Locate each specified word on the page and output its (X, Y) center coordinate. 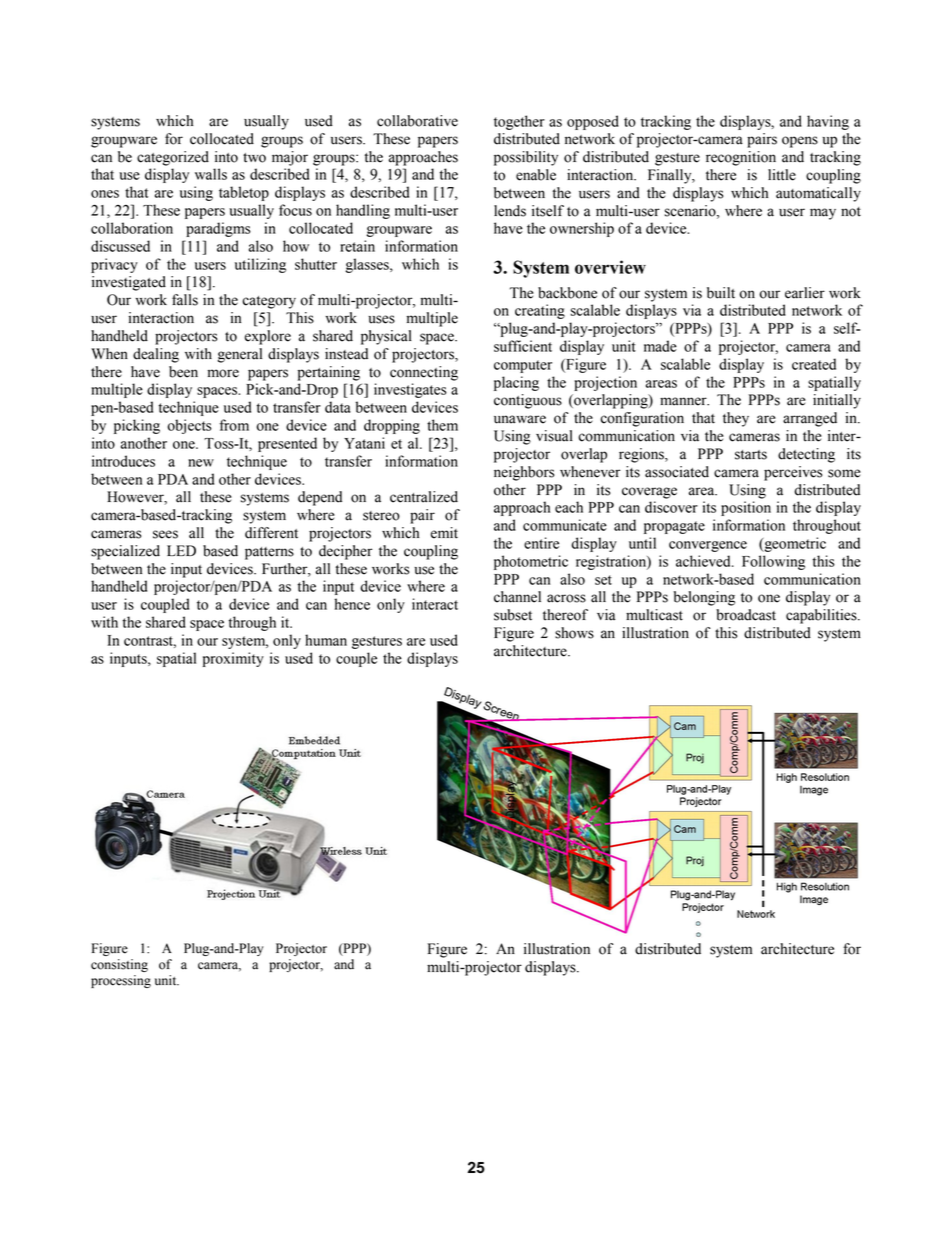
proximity (233, 659)
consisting (119, 965)
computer (523, 366)
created (814, 364)
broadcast (746, 615)
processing (121, 981)
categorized (173, 158)
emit (444, 533)
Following (773, 562)
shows (574, 633)
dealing (156, 355)
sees (165, 534)
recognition (741, 158)
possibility (526, 158)
